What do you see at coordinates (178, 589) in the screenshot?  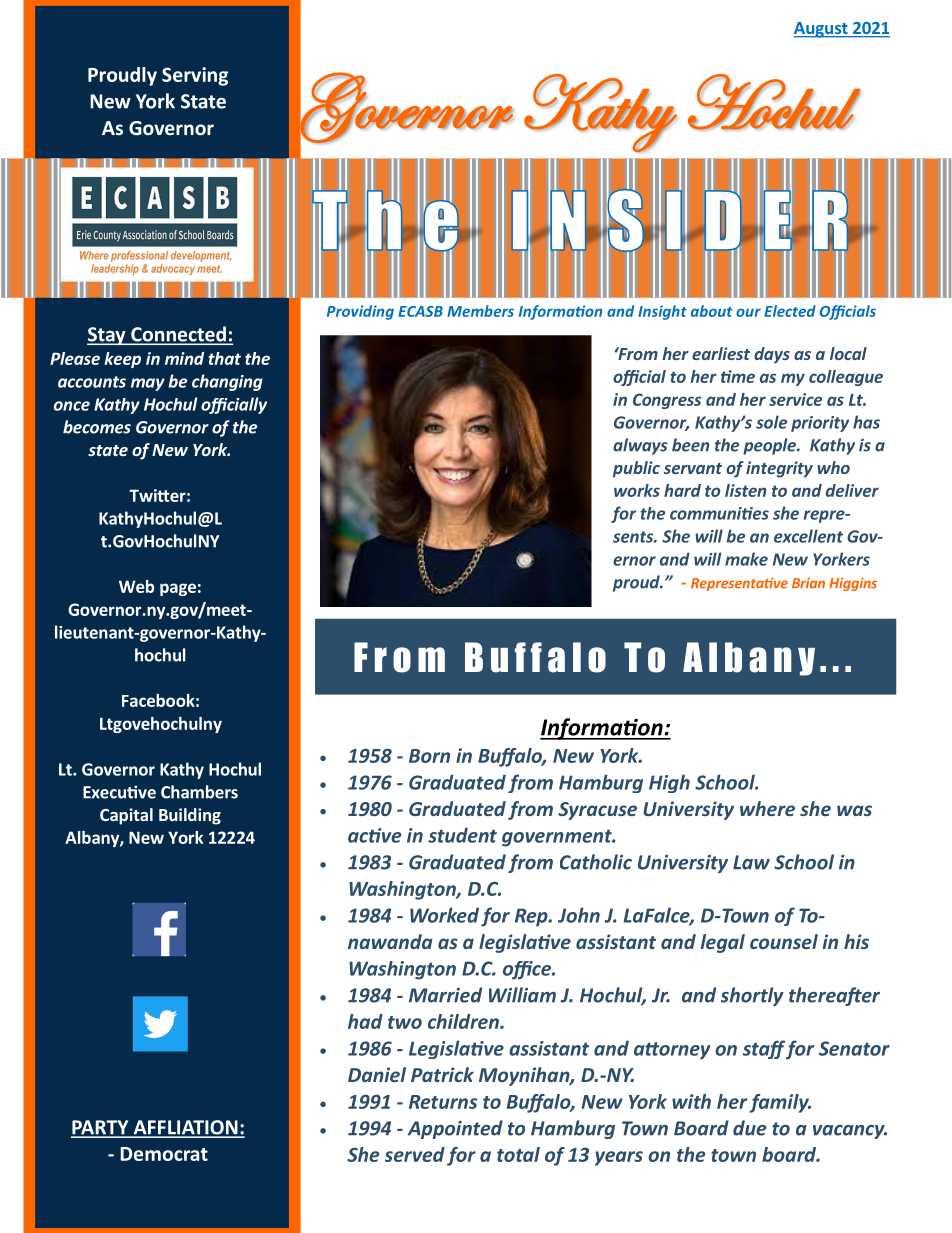 I see `page` at bounding box center [178, 589].
